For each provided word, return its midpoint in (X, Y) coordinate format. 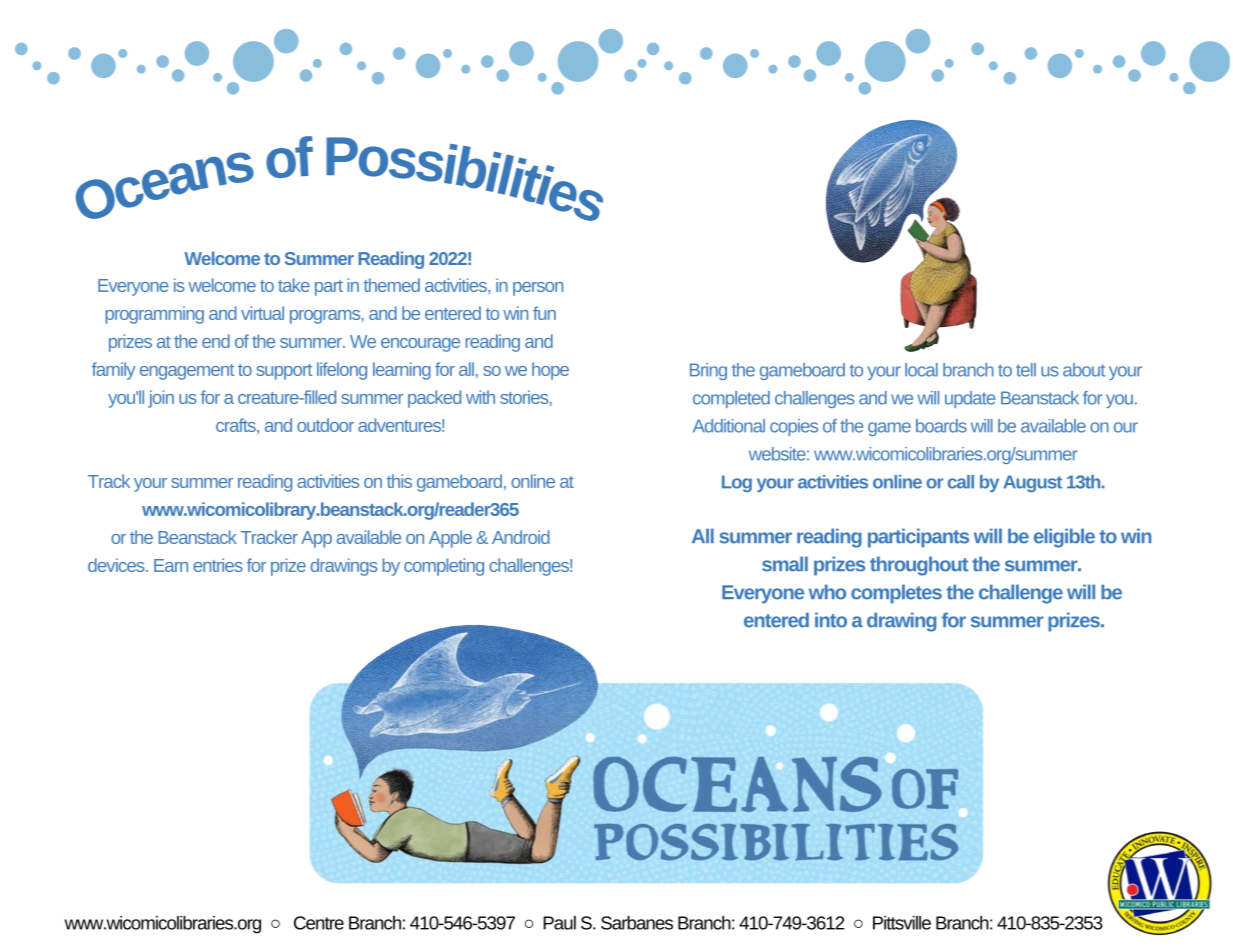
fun (544, 313)
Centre (319, 923)
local (921, 370)
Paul (559, 923)
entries (218, 565)
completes (896, 594)
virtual (262, 313)
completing (444, 567)
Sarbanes (637, 923)
